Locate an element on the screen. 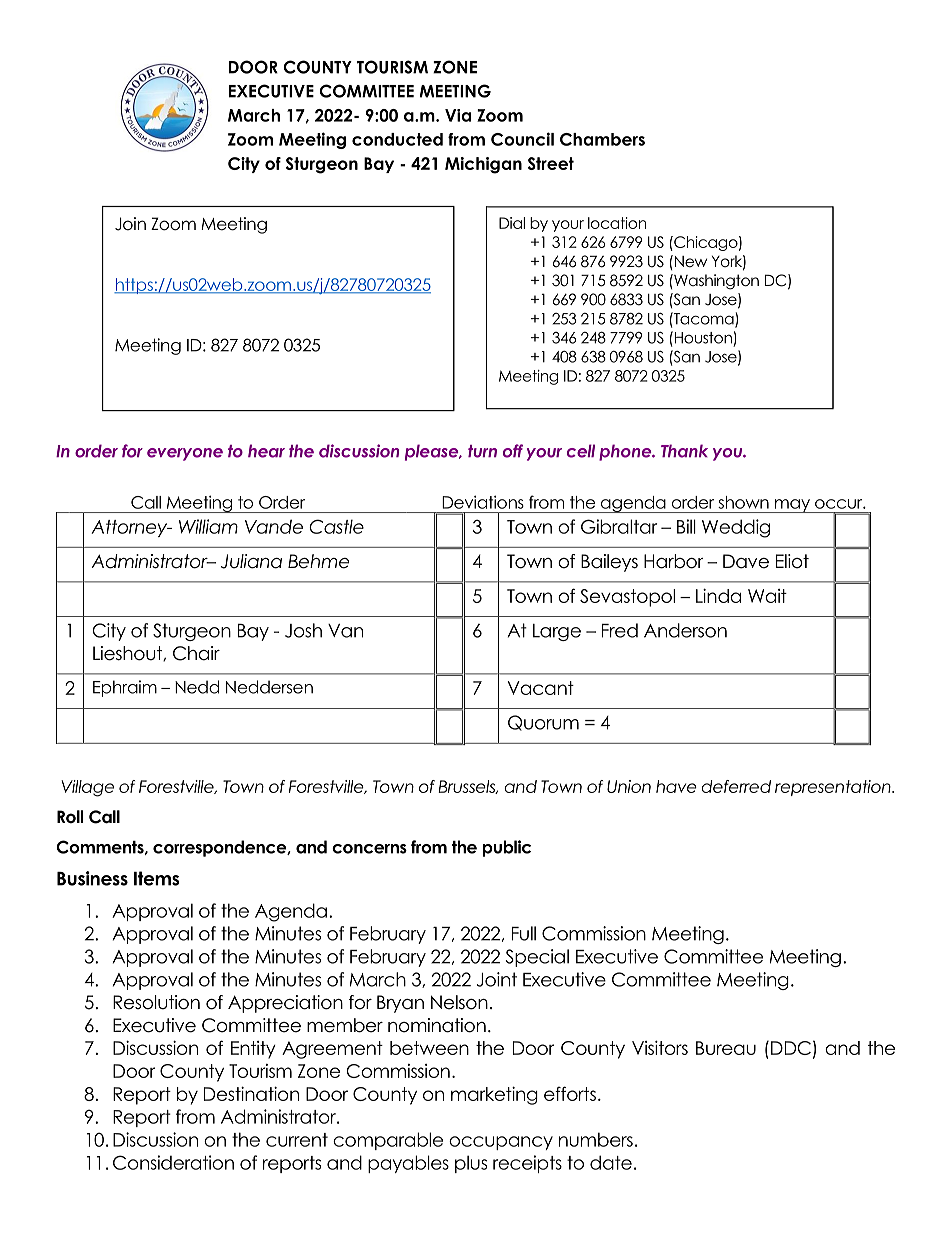  deferred is located at coordinates (736, 786).
